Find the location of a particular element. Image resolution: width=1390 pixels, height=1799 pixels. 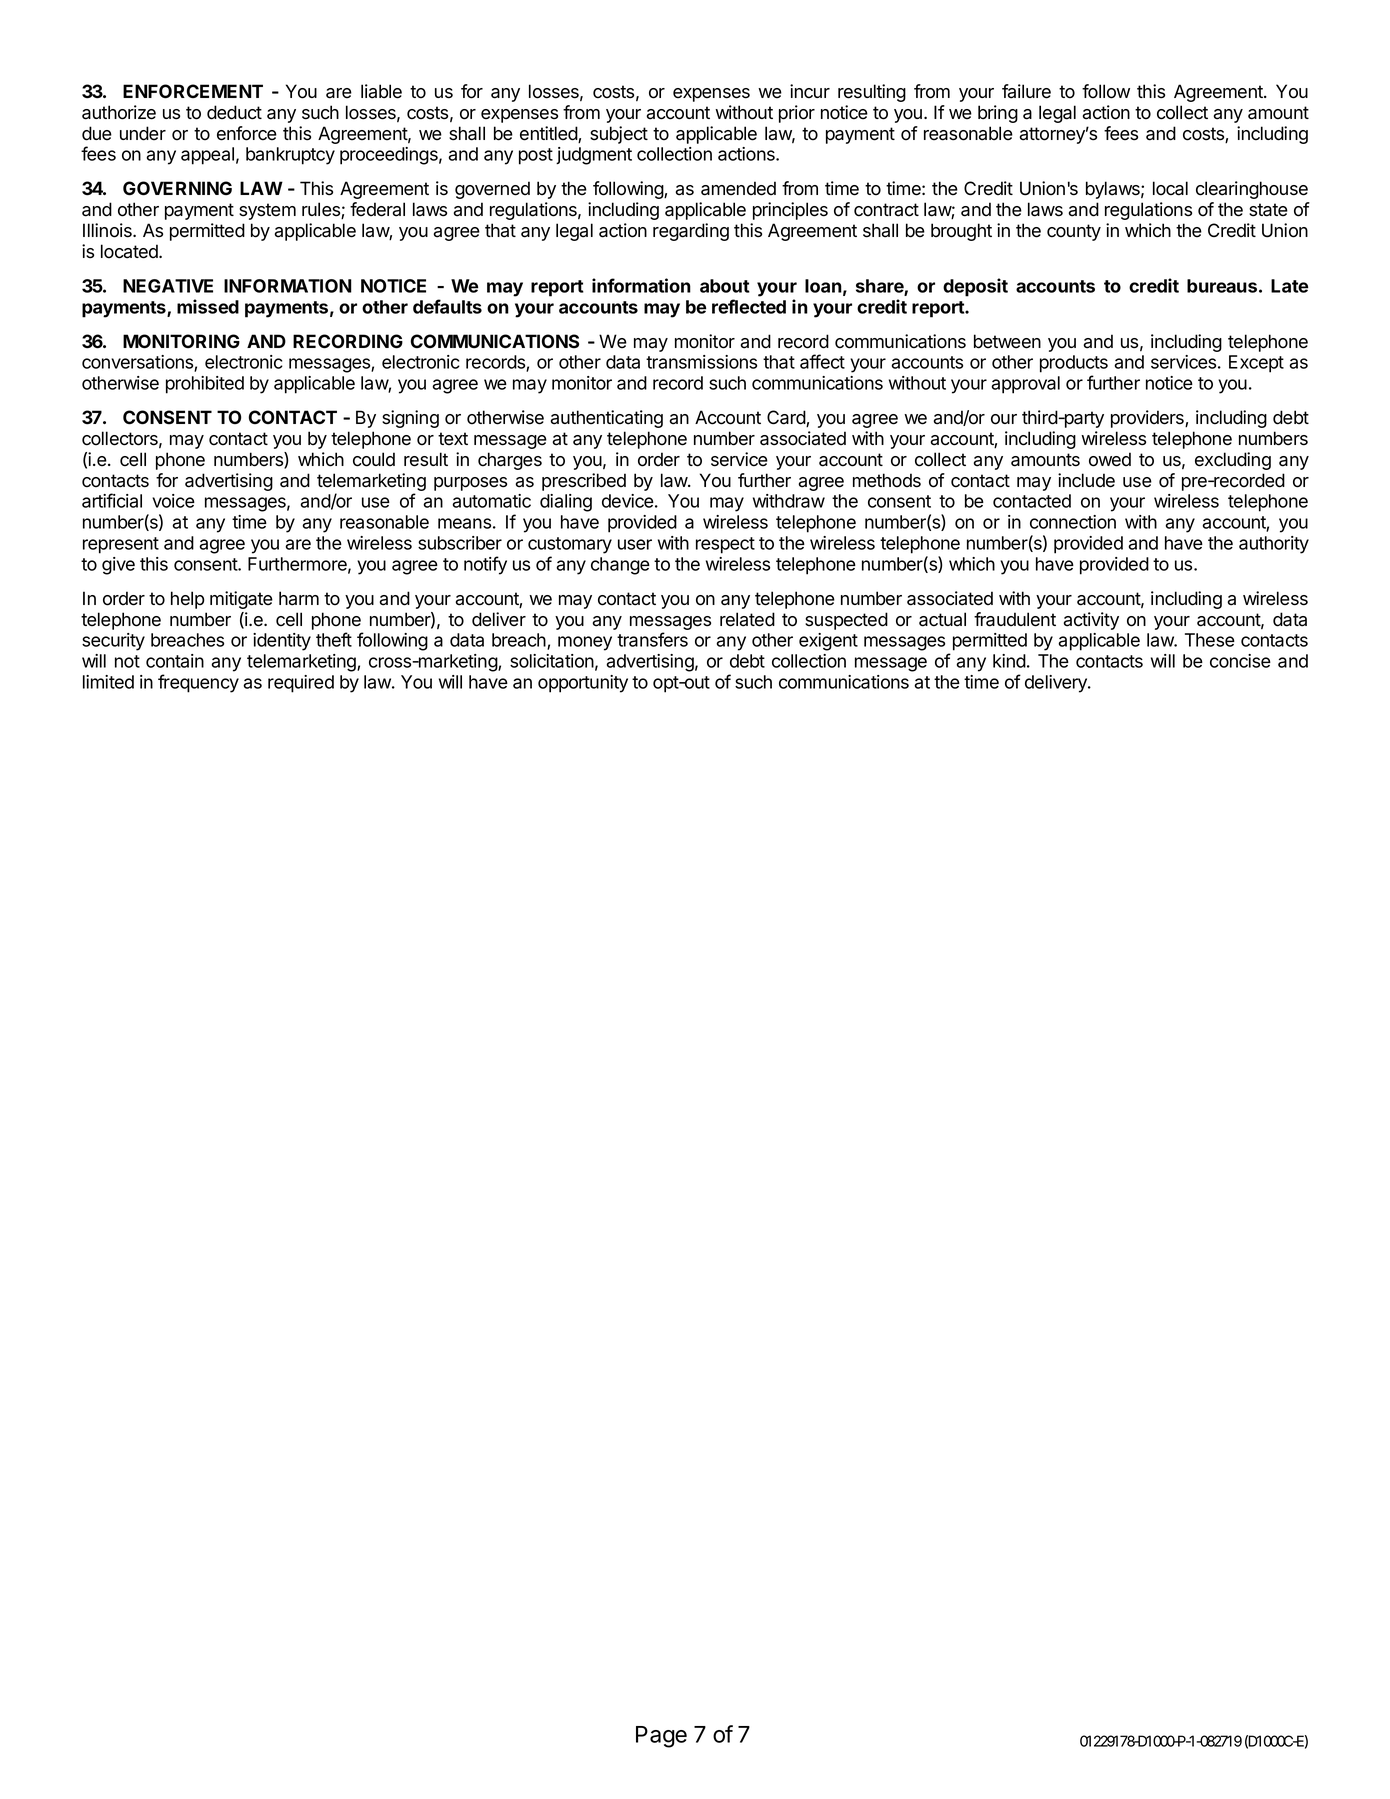

required is located at coordinates (301, 684).
